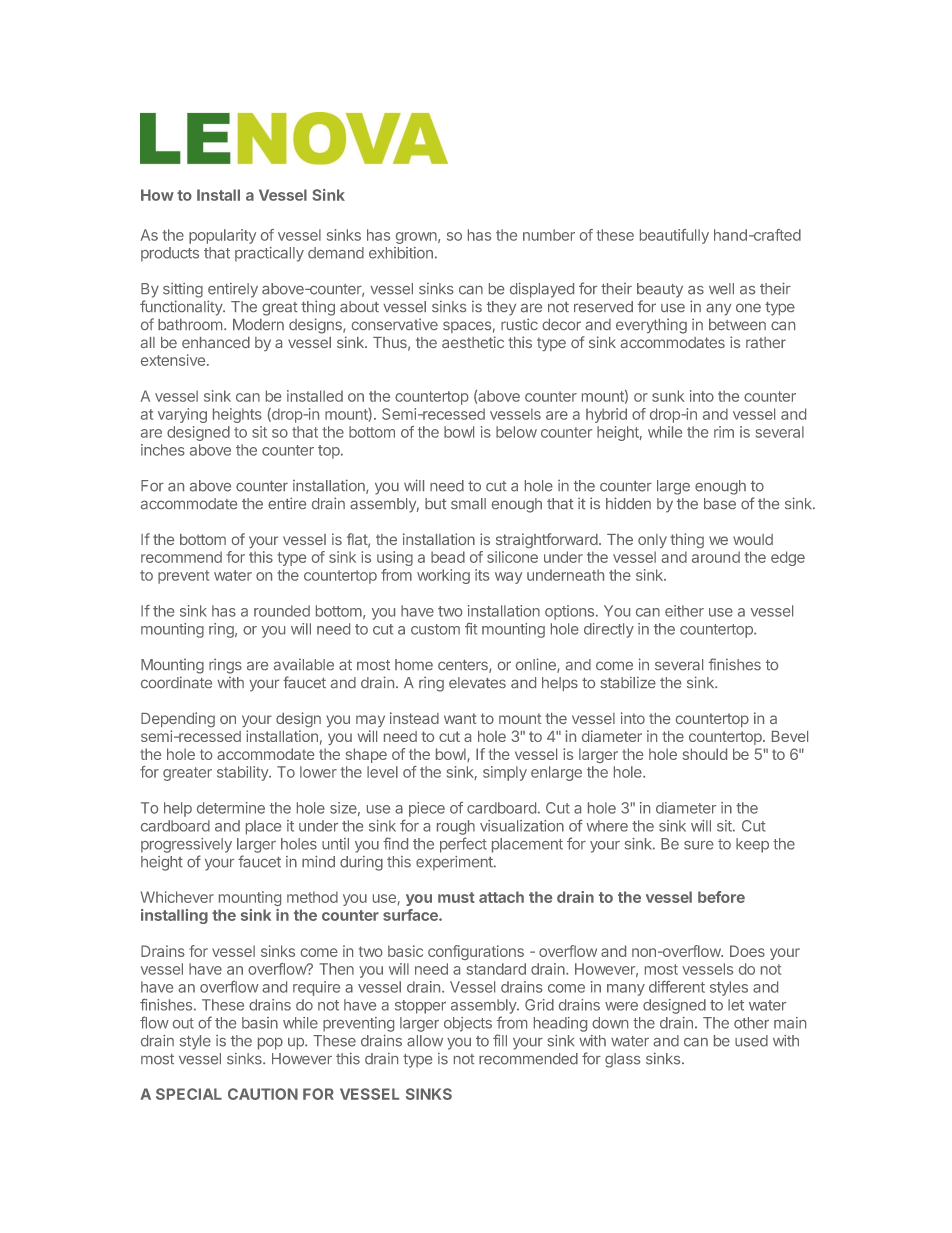 The width and height of the screenshot is (952, 1233). I want to click on well, so click(721, 289).
